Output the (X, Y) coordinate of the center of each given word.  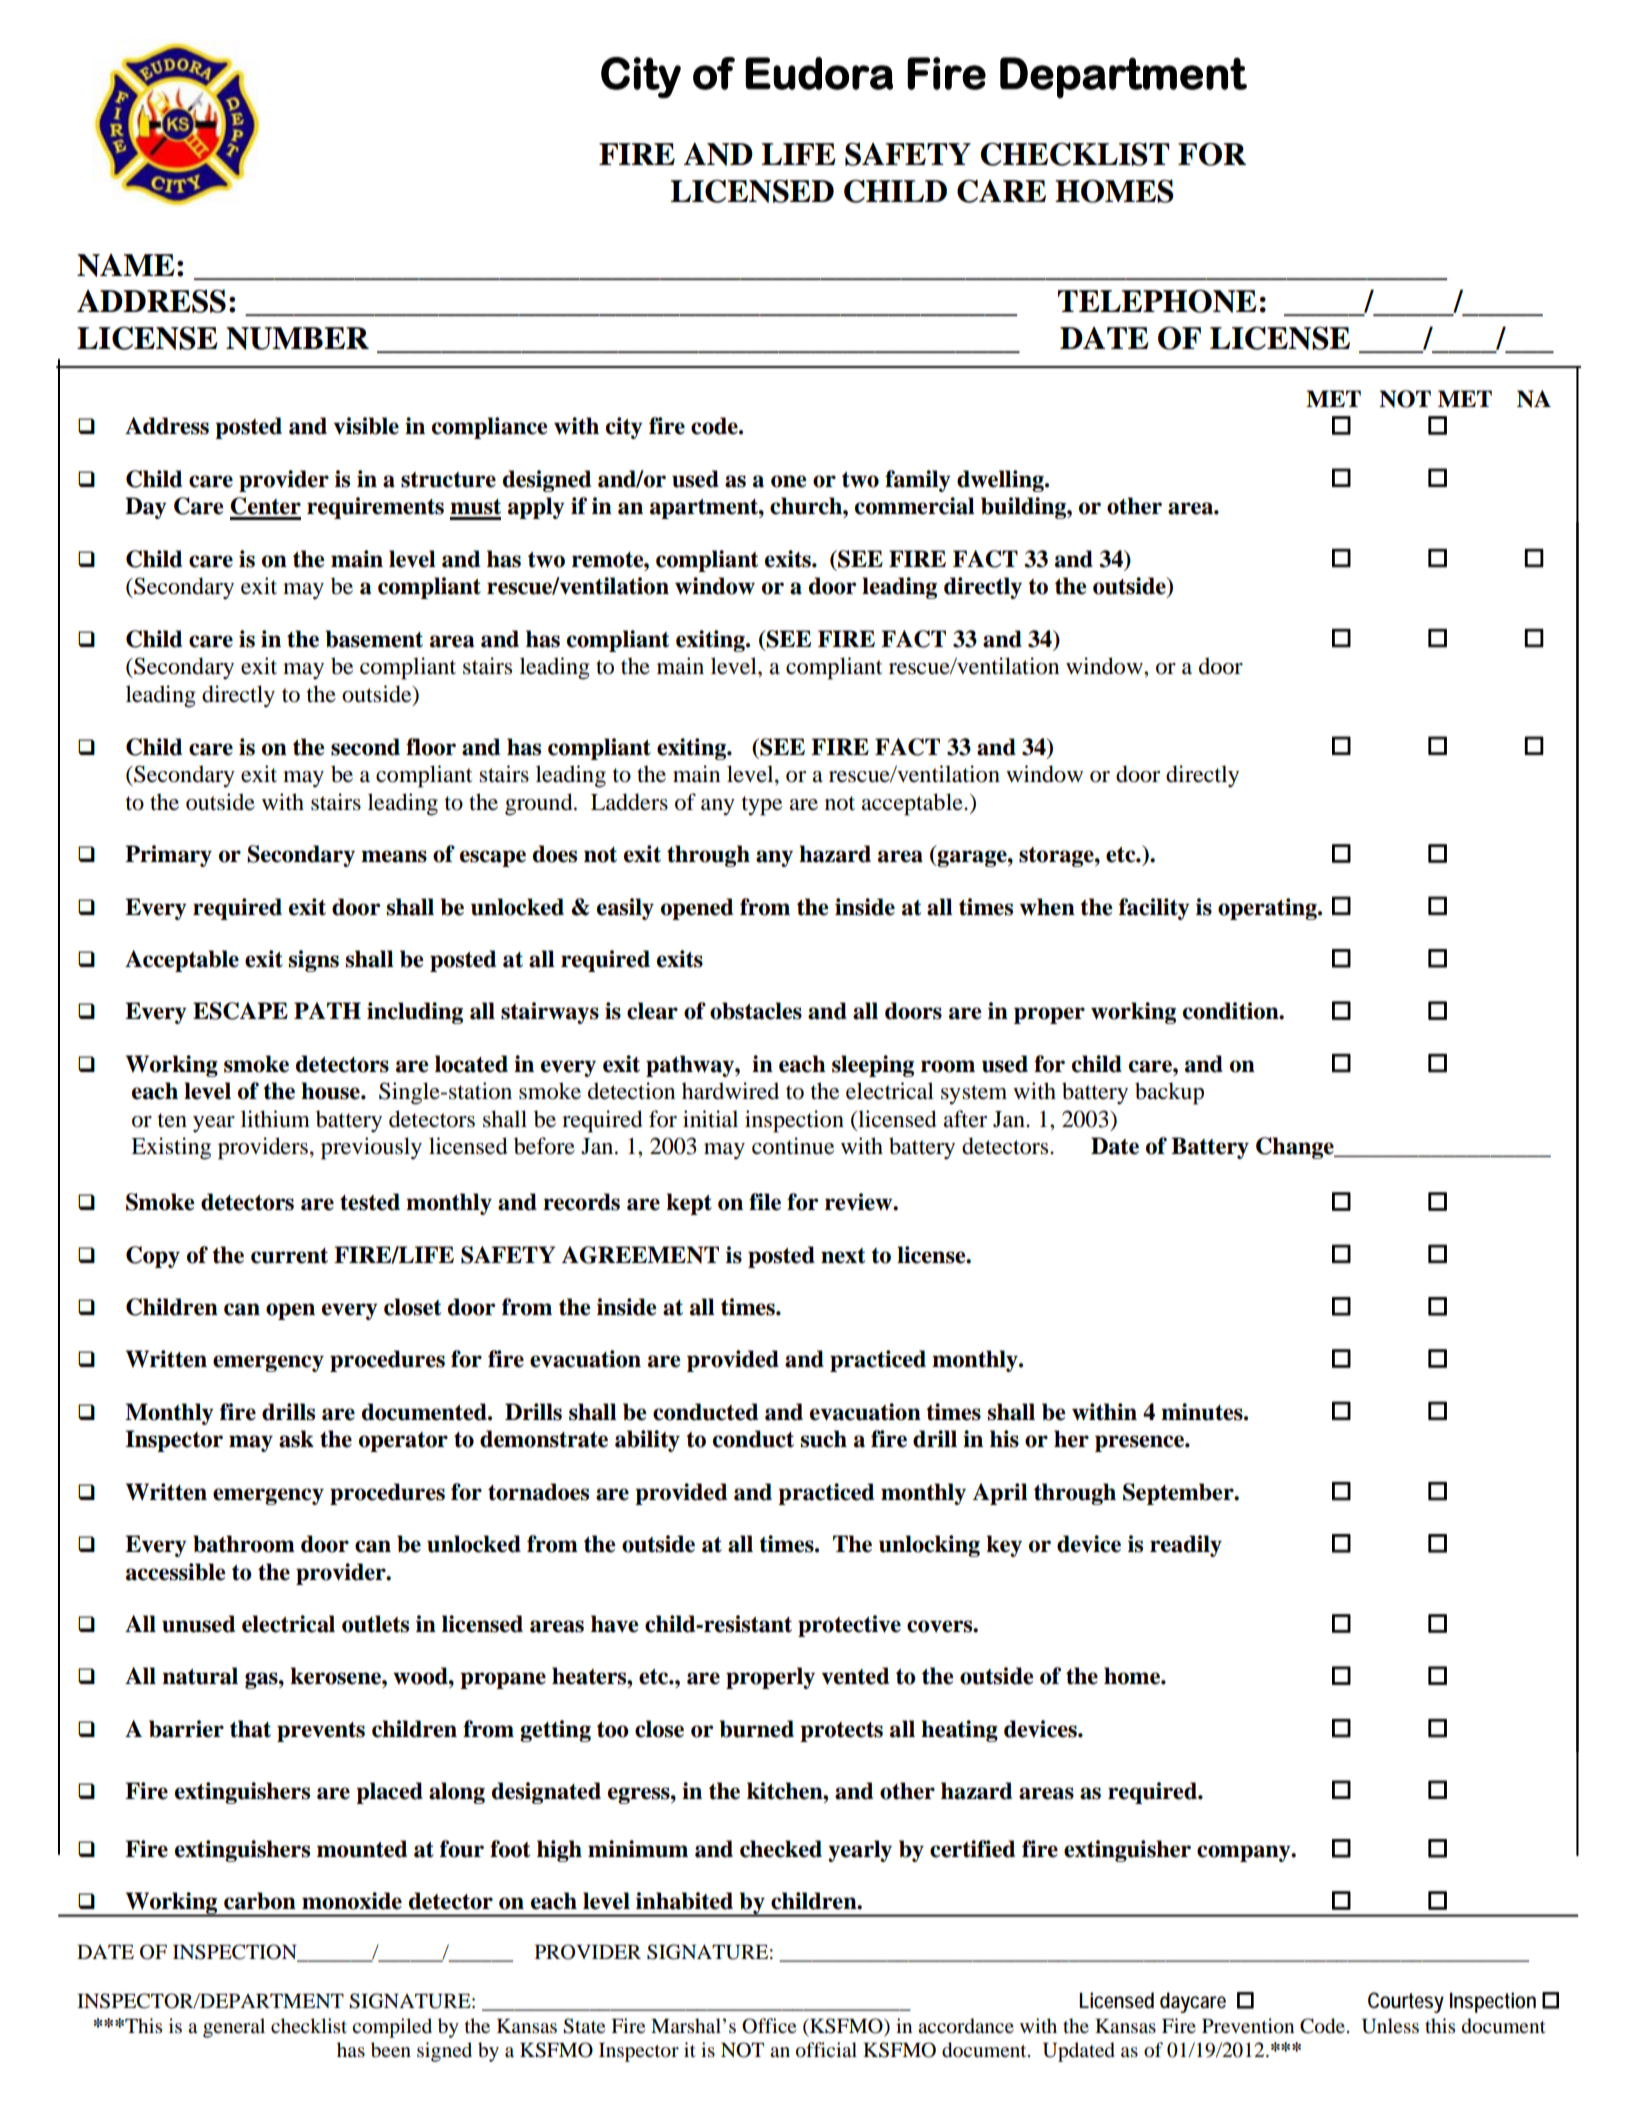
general (234, 2028)
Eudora (819, 73)
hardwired (730, 1091)
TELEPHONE (1157, 301)
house (331, 1091)
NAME (126, 265)
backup (1169, 1093)
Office (769, 2026)
